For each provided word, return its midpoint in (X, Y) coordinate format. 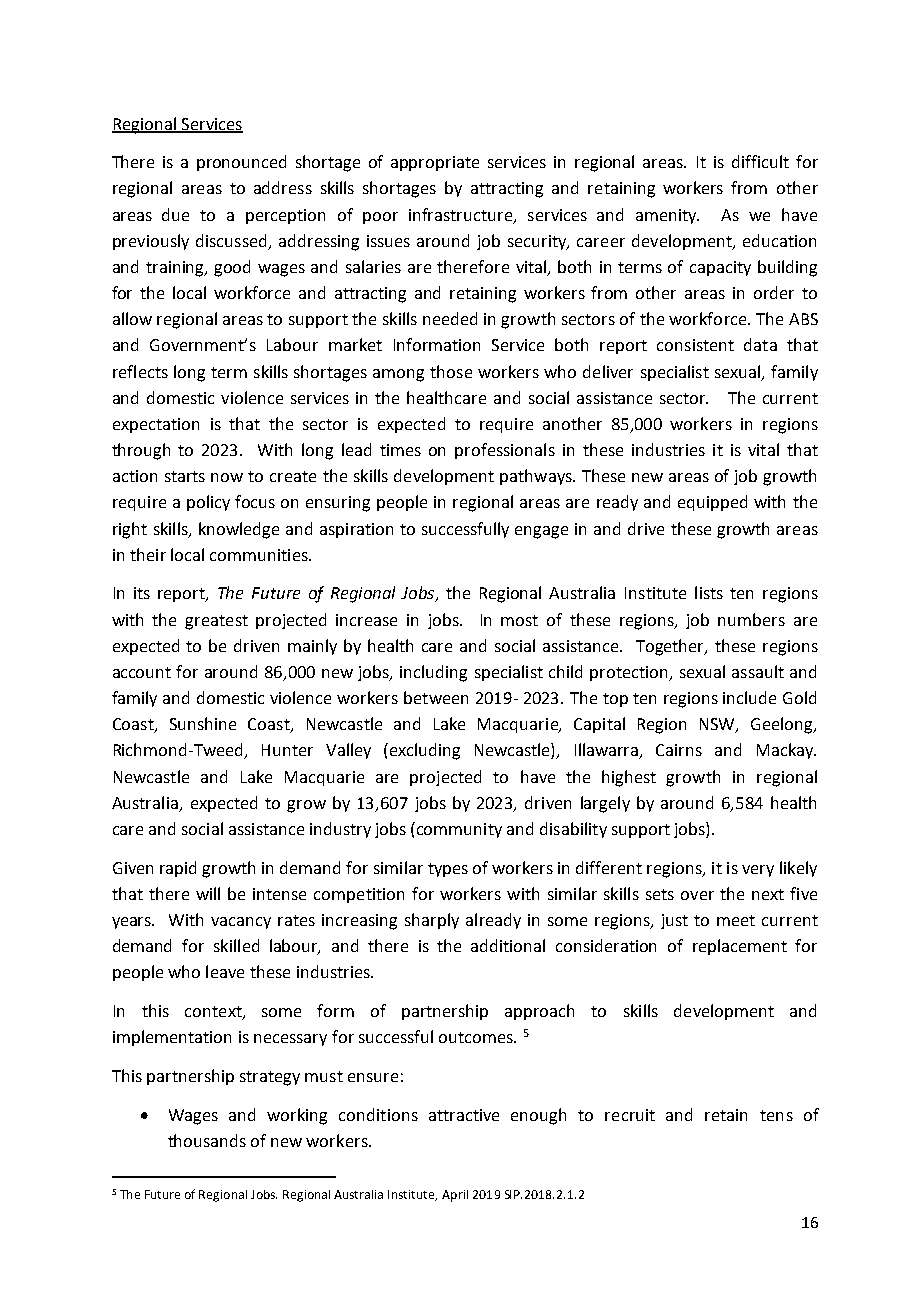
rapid (178, 869)
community (459, 830)
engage (541, 532)
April (455, 1196)
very (758, 871)
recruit (630, 1115)
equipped (712, 503)
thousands (207, 1140)
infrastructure (462, 215)
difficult (760, 161)
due (175, 214)
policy (208, 503)
